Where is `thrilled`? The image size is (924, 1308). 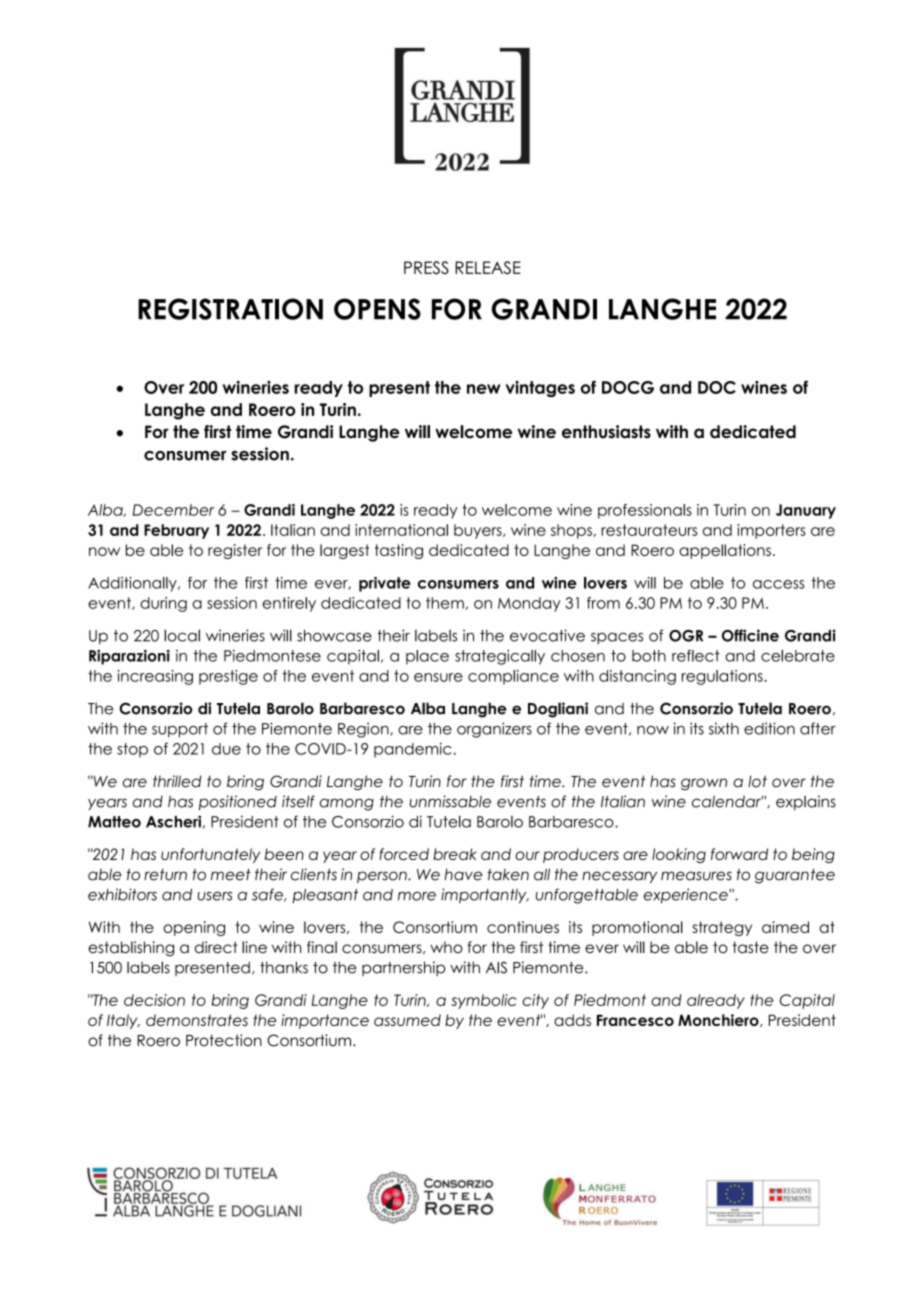
thrilled is located at coordinates (177, 781).
